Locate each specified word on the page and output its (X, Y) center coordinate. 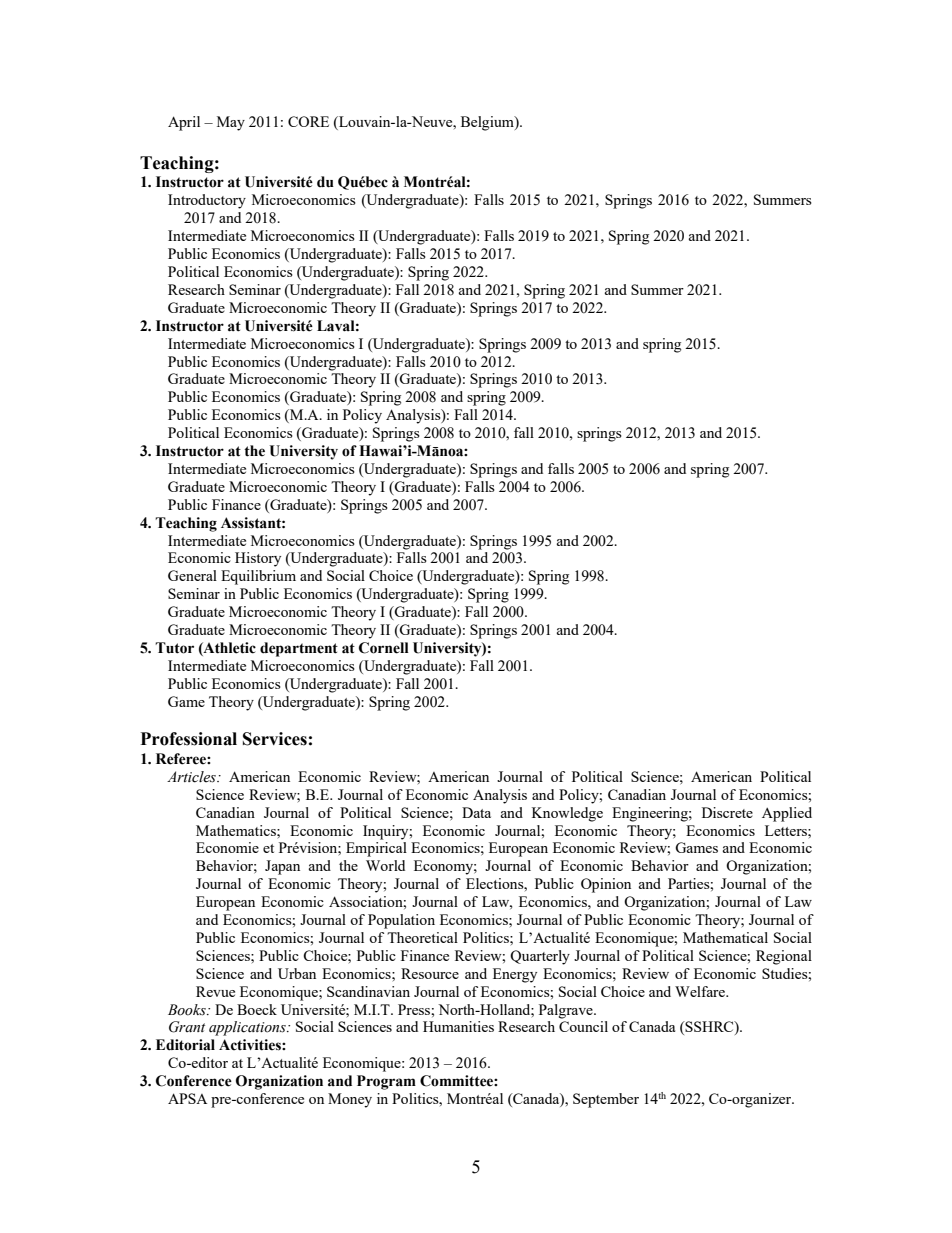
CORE (308, 121)
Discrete (727, 812)
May (231, 123)
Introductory (207, 201)
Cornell (384, 648)
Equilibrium (258, 577)
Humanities (458, 1026)
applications (248, 1028)
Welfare (701, 991)
